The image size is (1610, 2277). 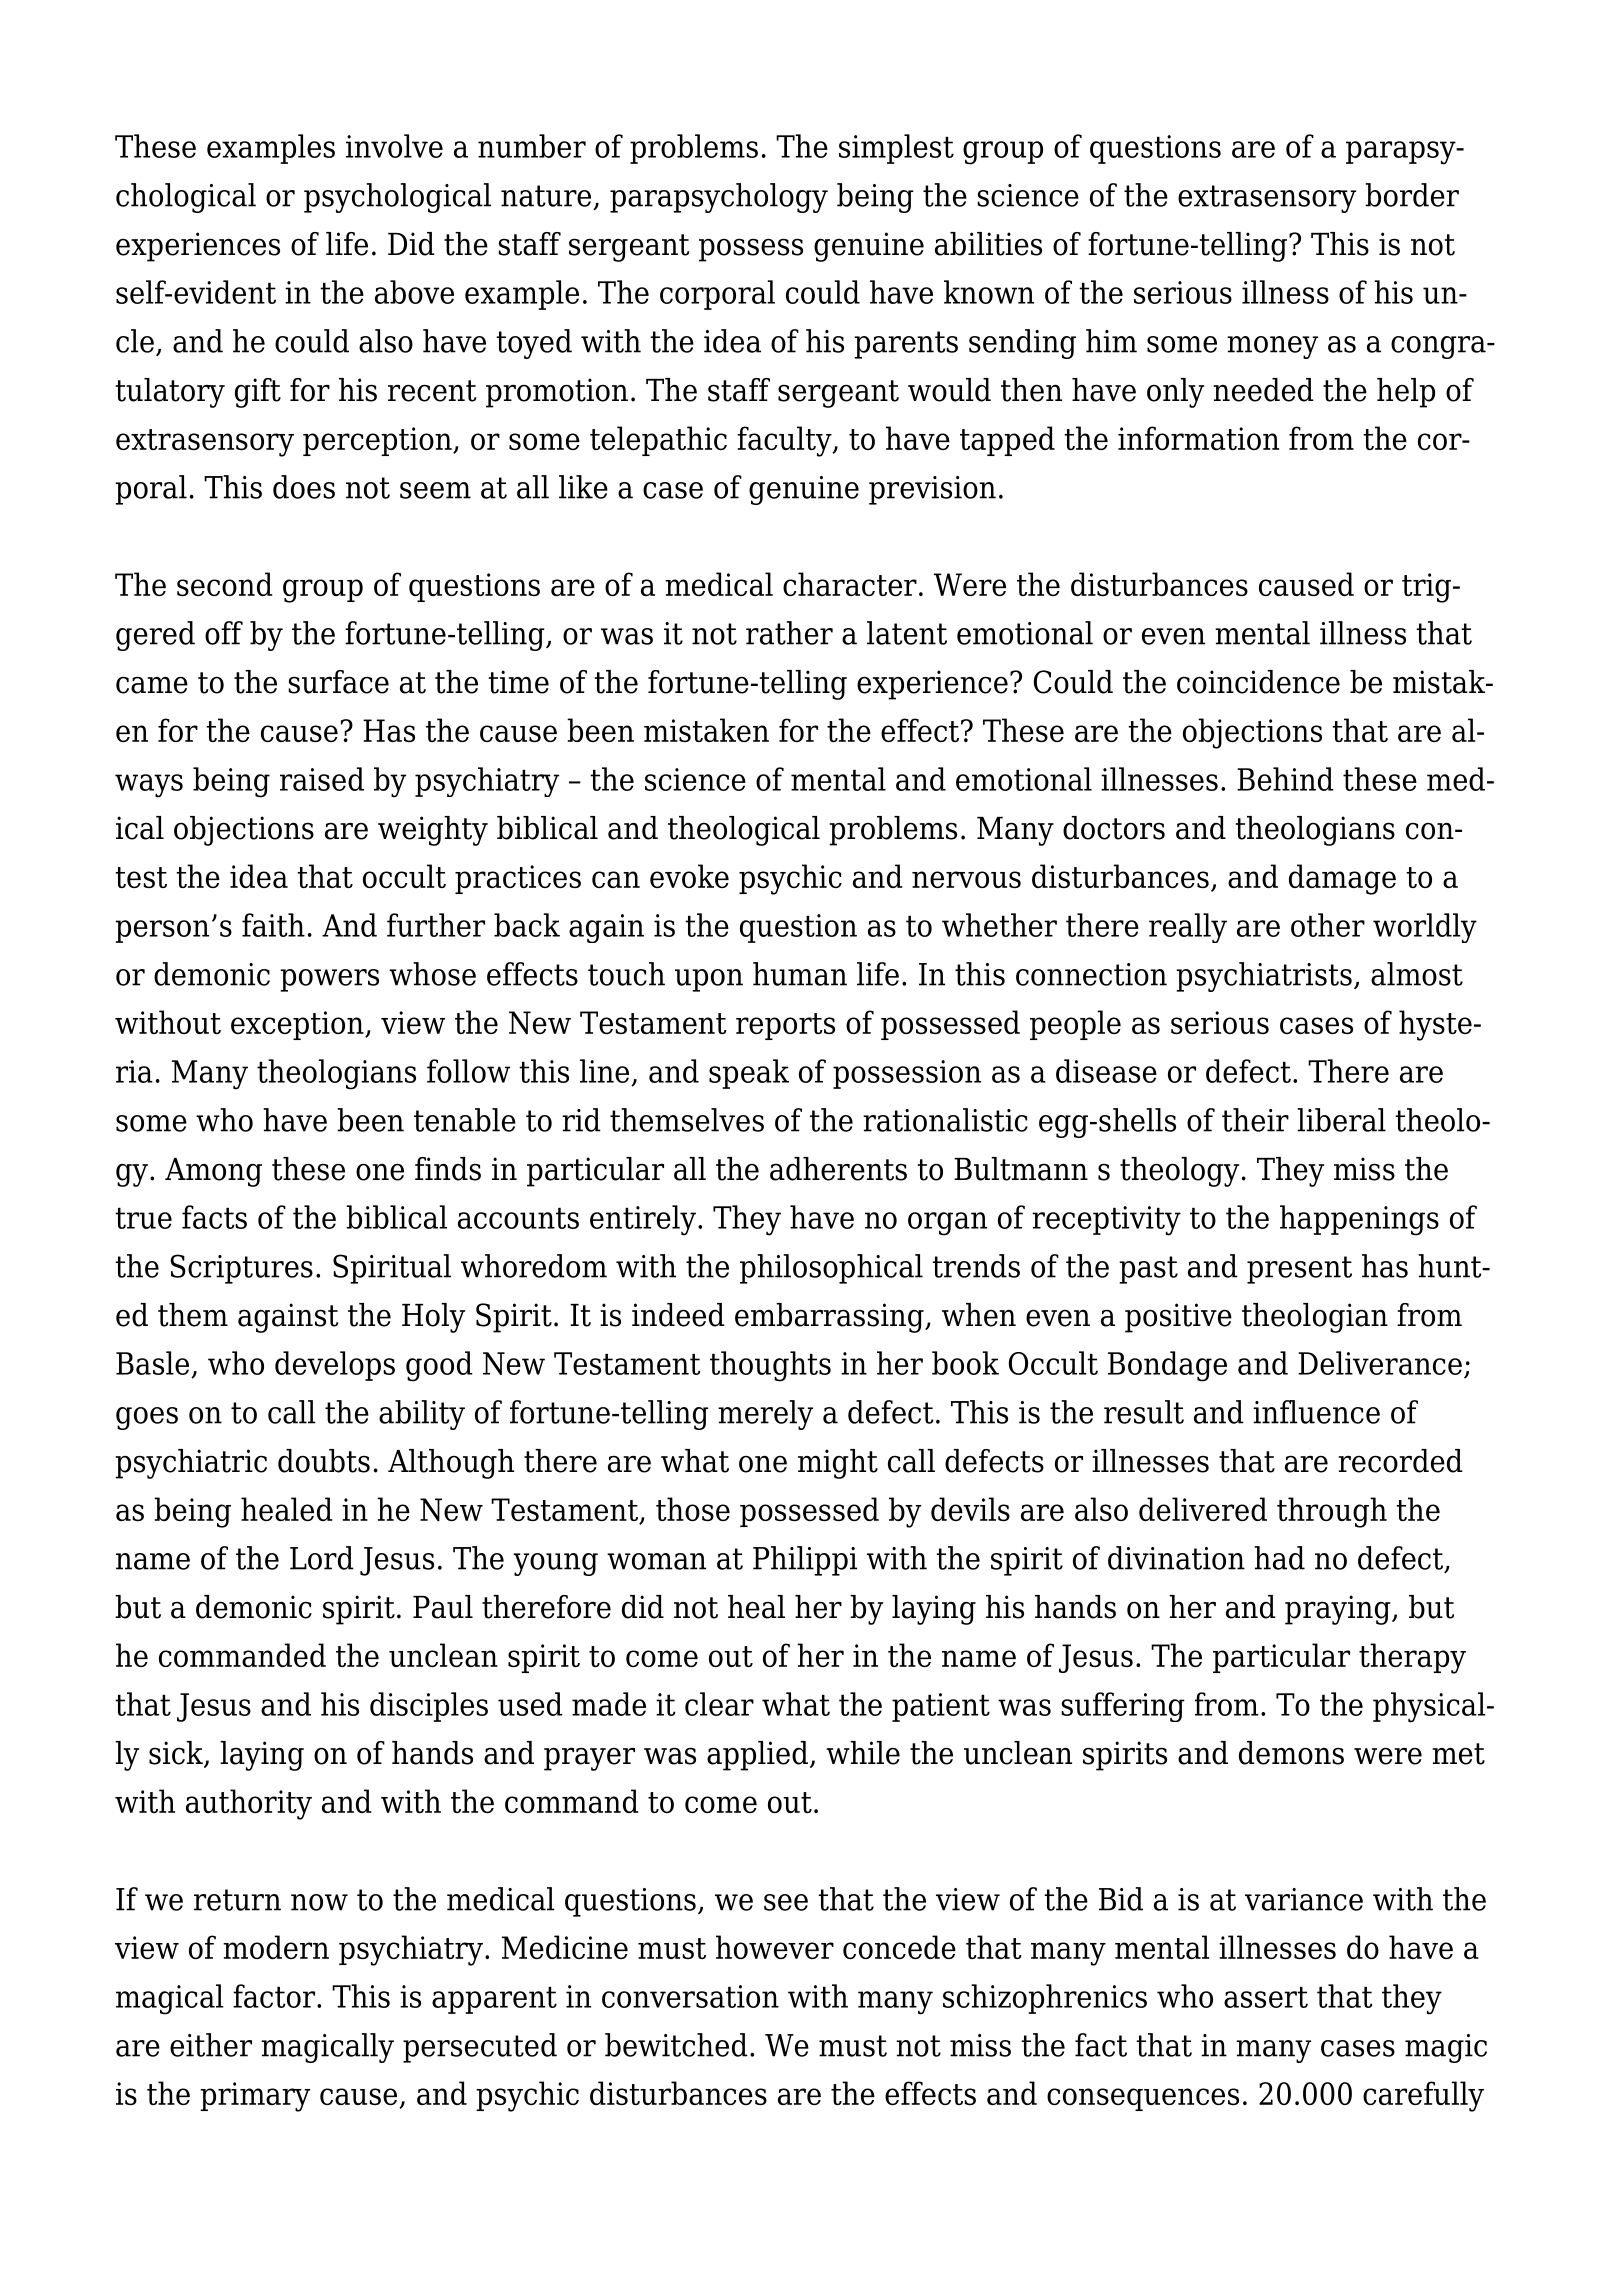 I want to click on exception, so click(x=298, y=1025).
